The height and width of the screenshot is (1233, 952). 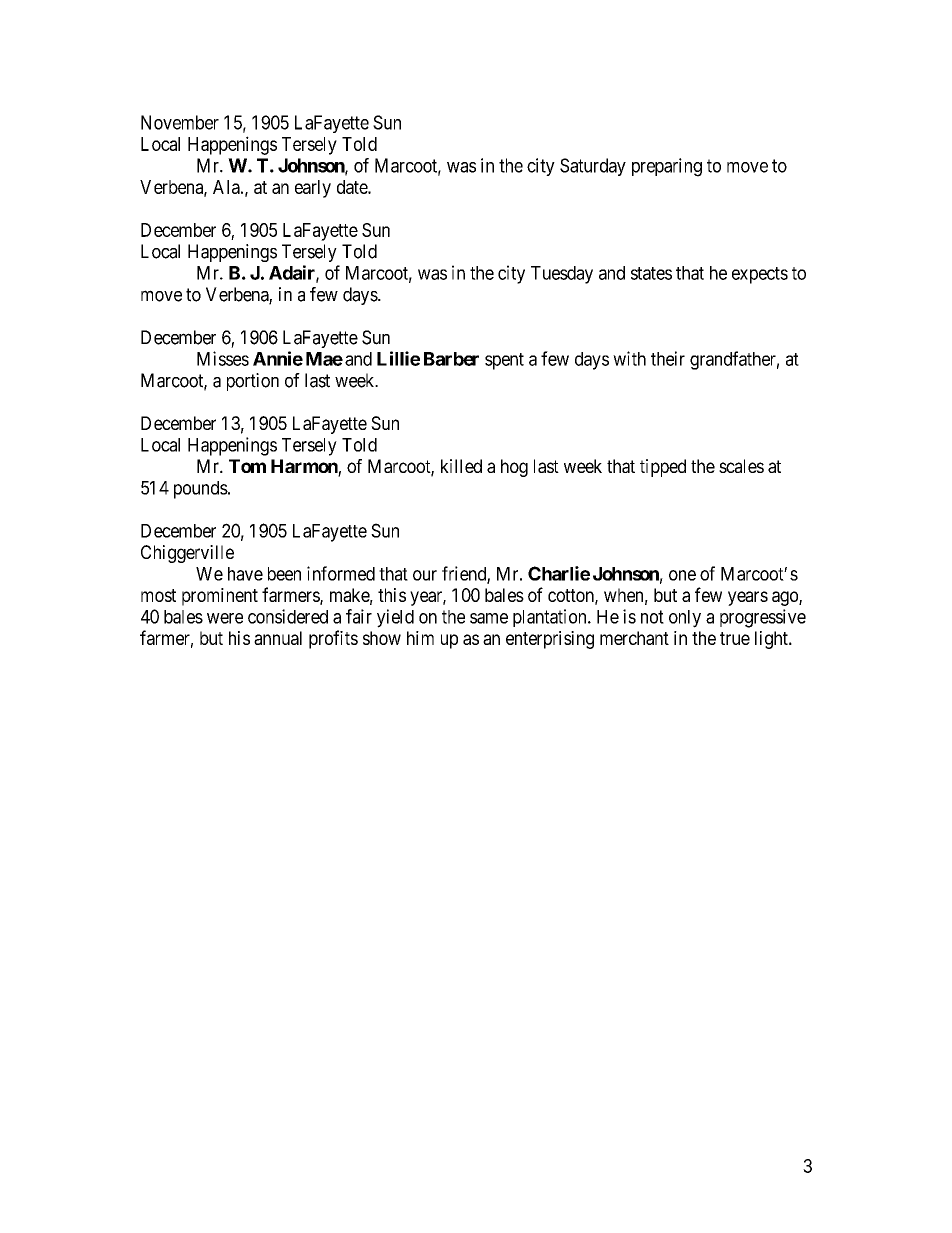 I want to click on our, so click(x=425, y=575).
